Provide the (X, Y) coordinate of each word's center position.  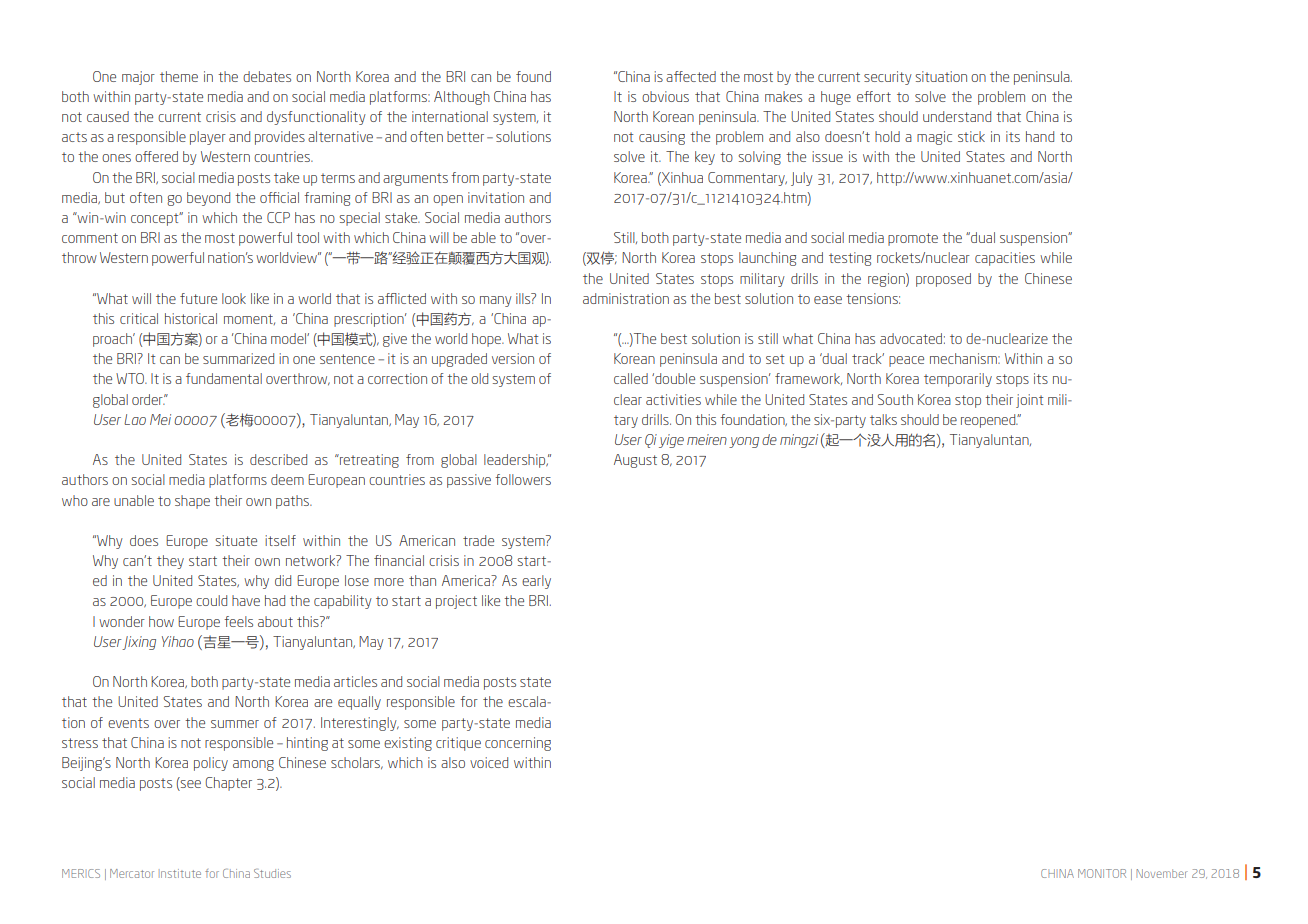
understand (957, 116)
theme (179, 76)
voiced (489, 762)
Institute (181, 873)
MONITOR (1102, 873)
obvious (665, 96)
